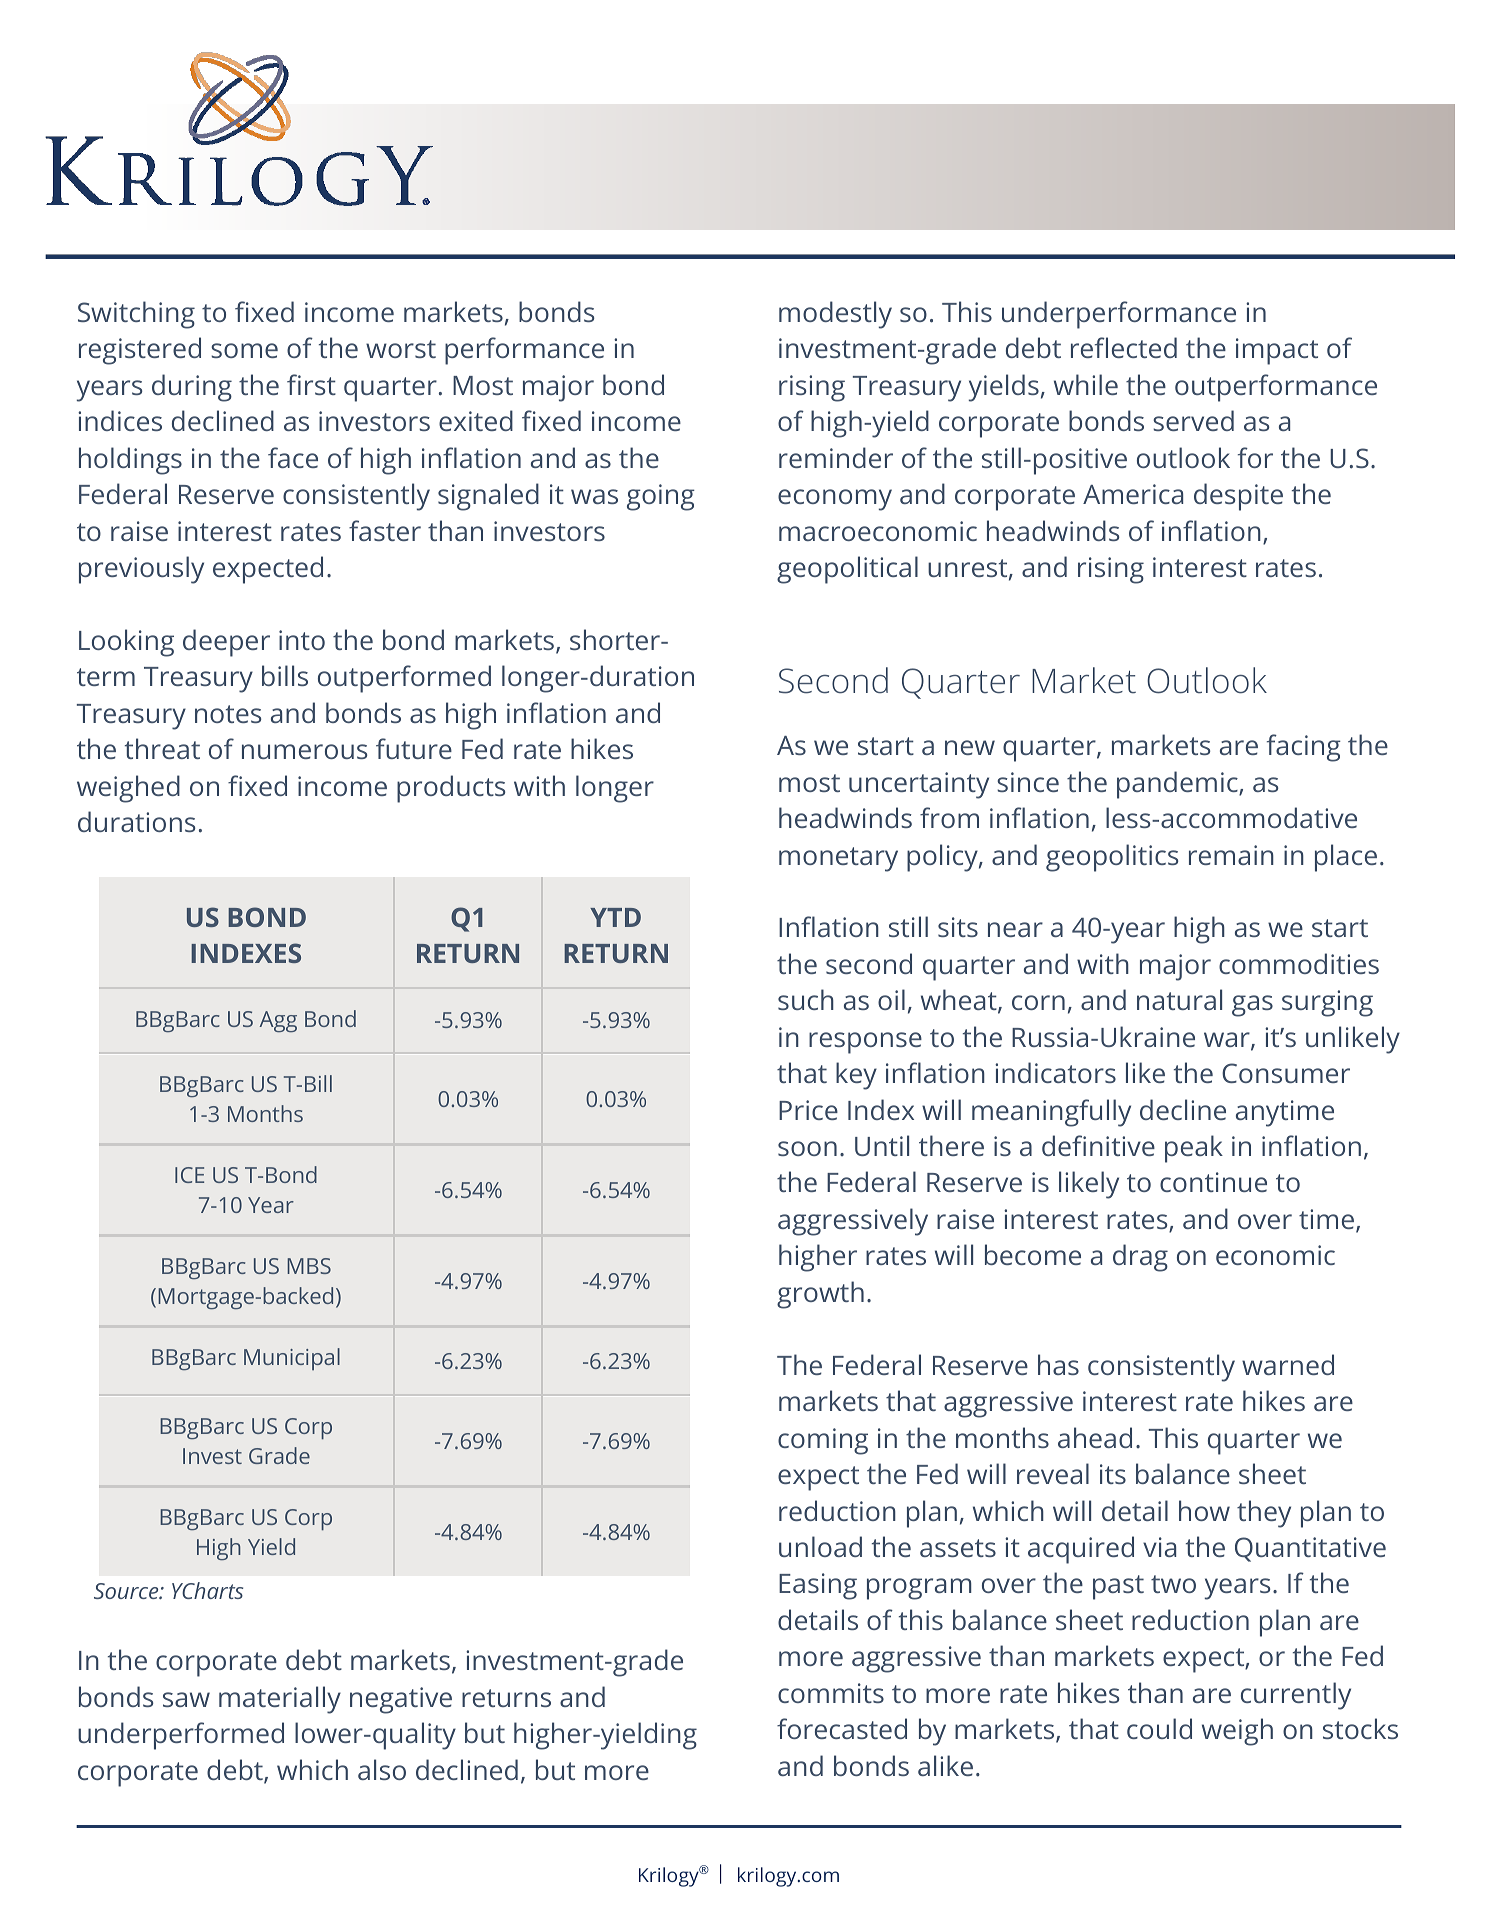 The image size is (1489, 1926). Describe the element at coordinates (835, 315) in the screenshot. I see `modestly` at that location.
